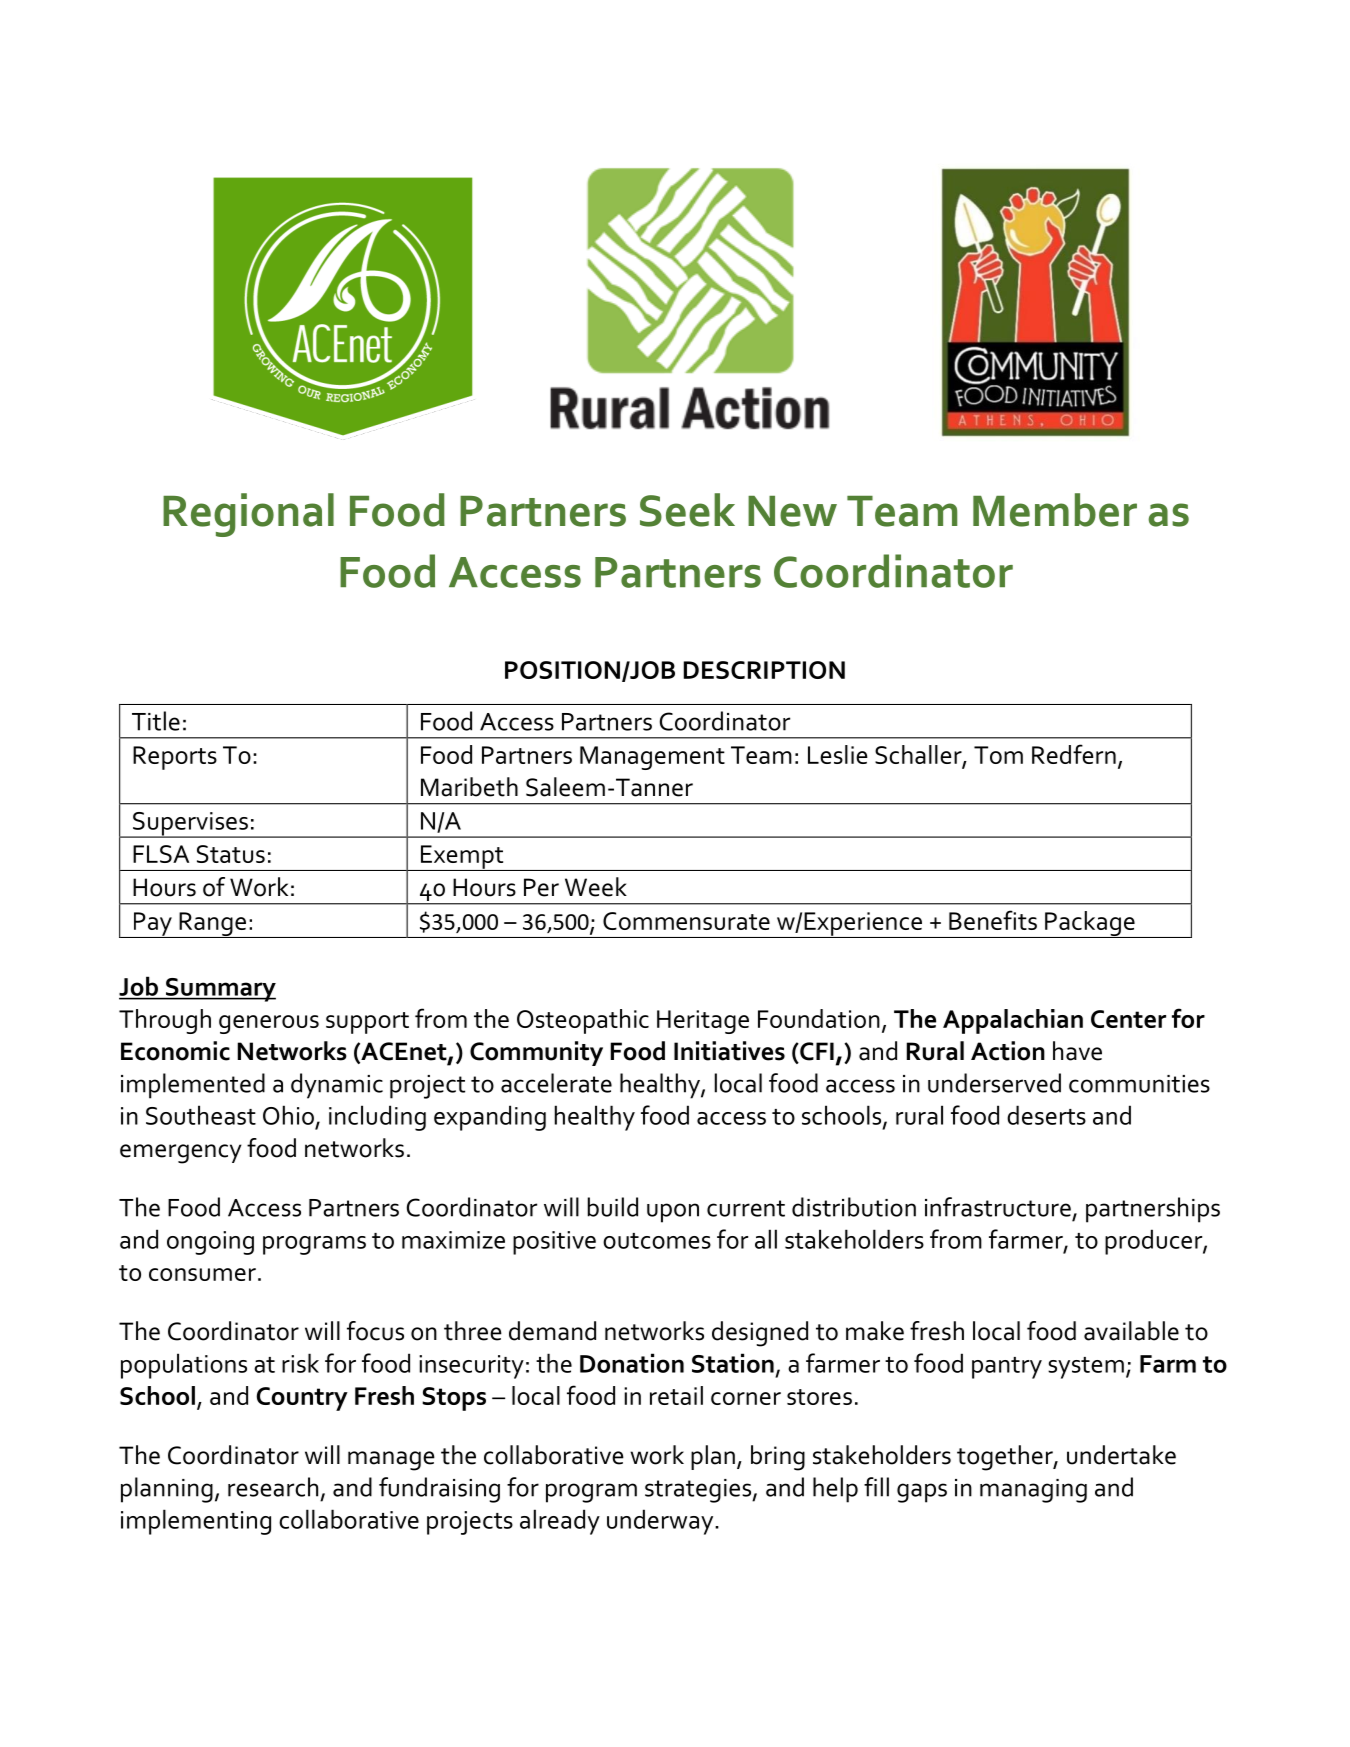 The height and width of the screenshot is (1747, 1350). What do you see at coordinates (273, 1487) in the screenshot?
I see `research` at bounding box center [273, 1487].
